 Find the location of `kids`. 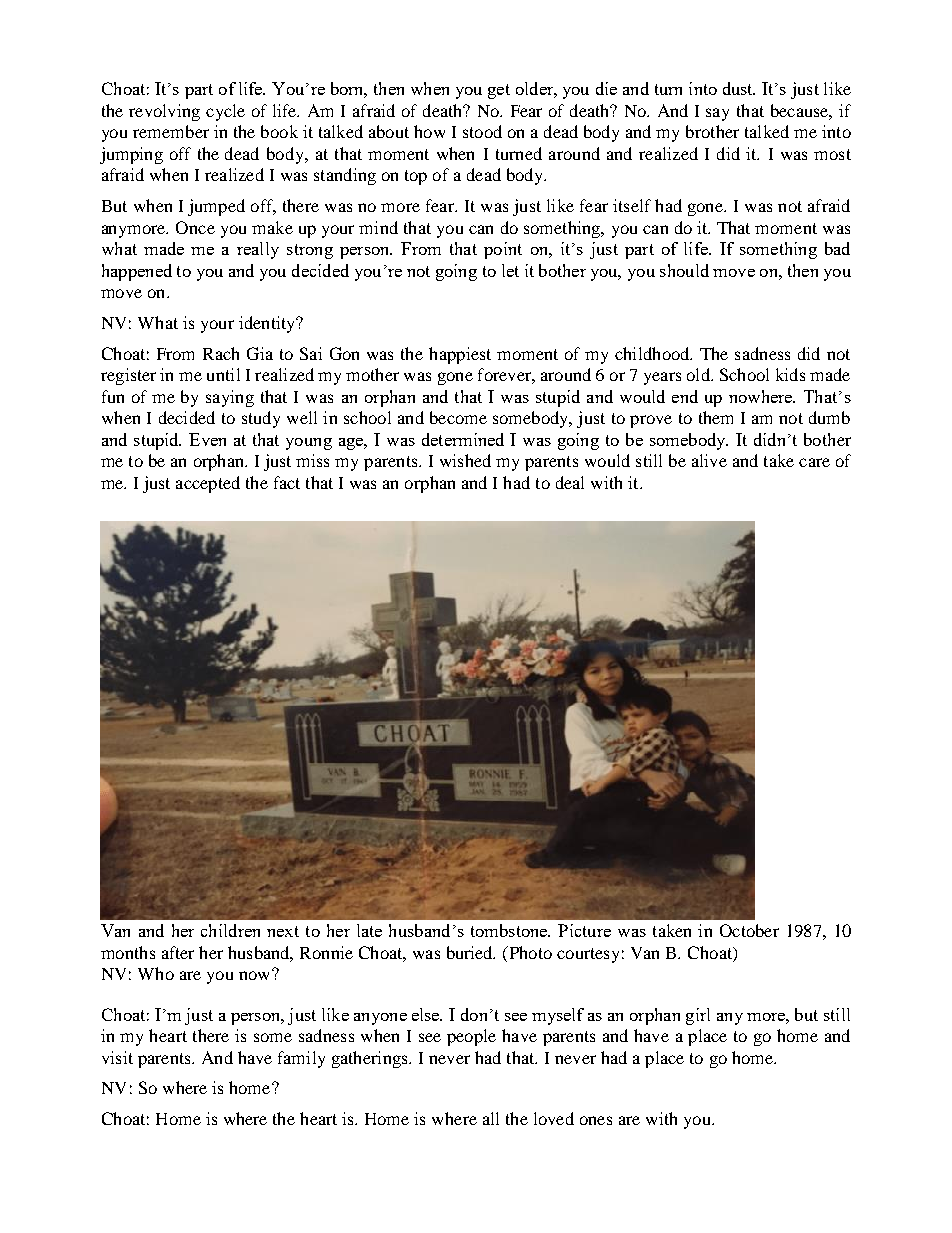

kids is located at coordinates (790, 374).
